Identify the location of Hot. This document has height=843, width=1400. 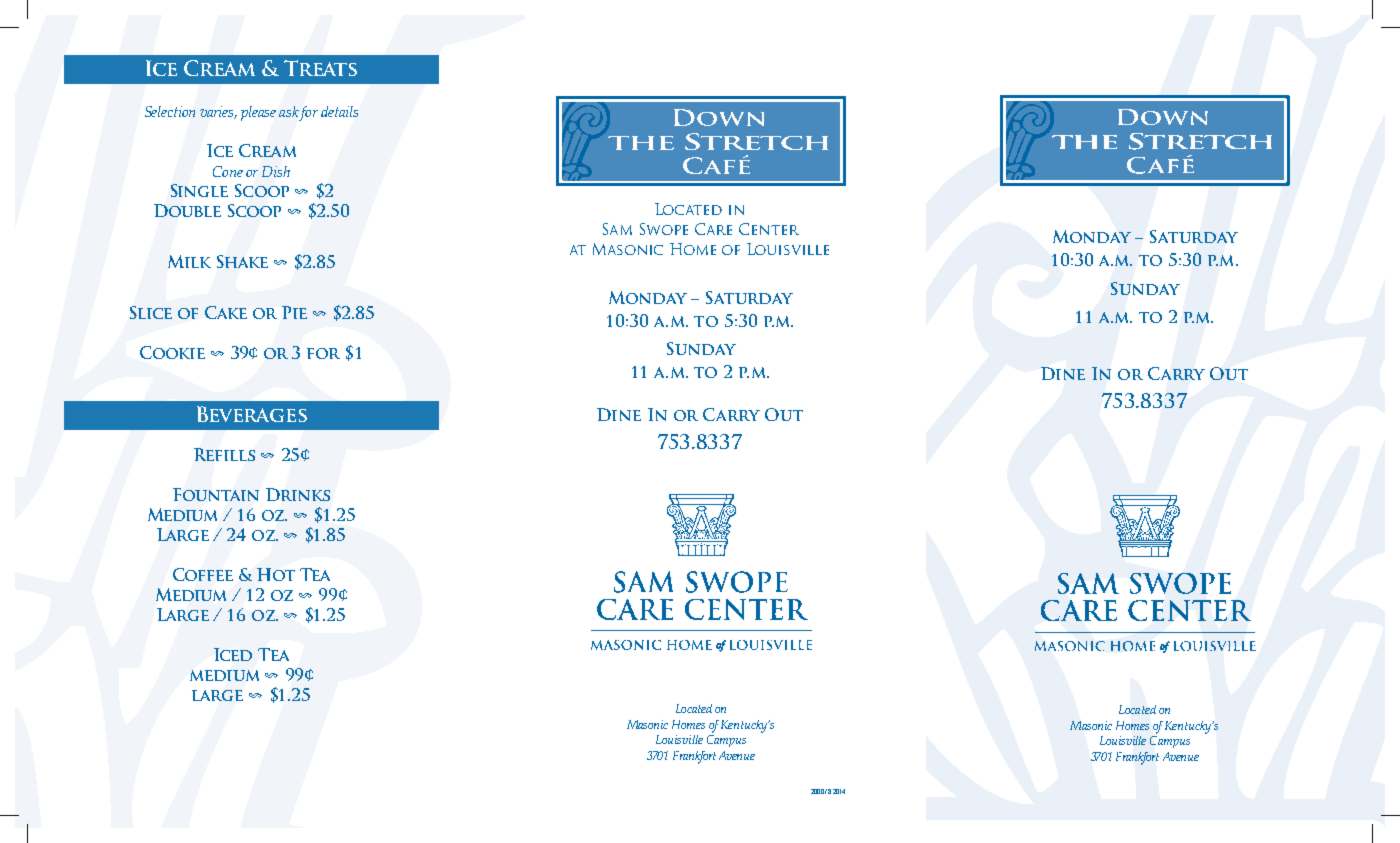
(276, 574).
